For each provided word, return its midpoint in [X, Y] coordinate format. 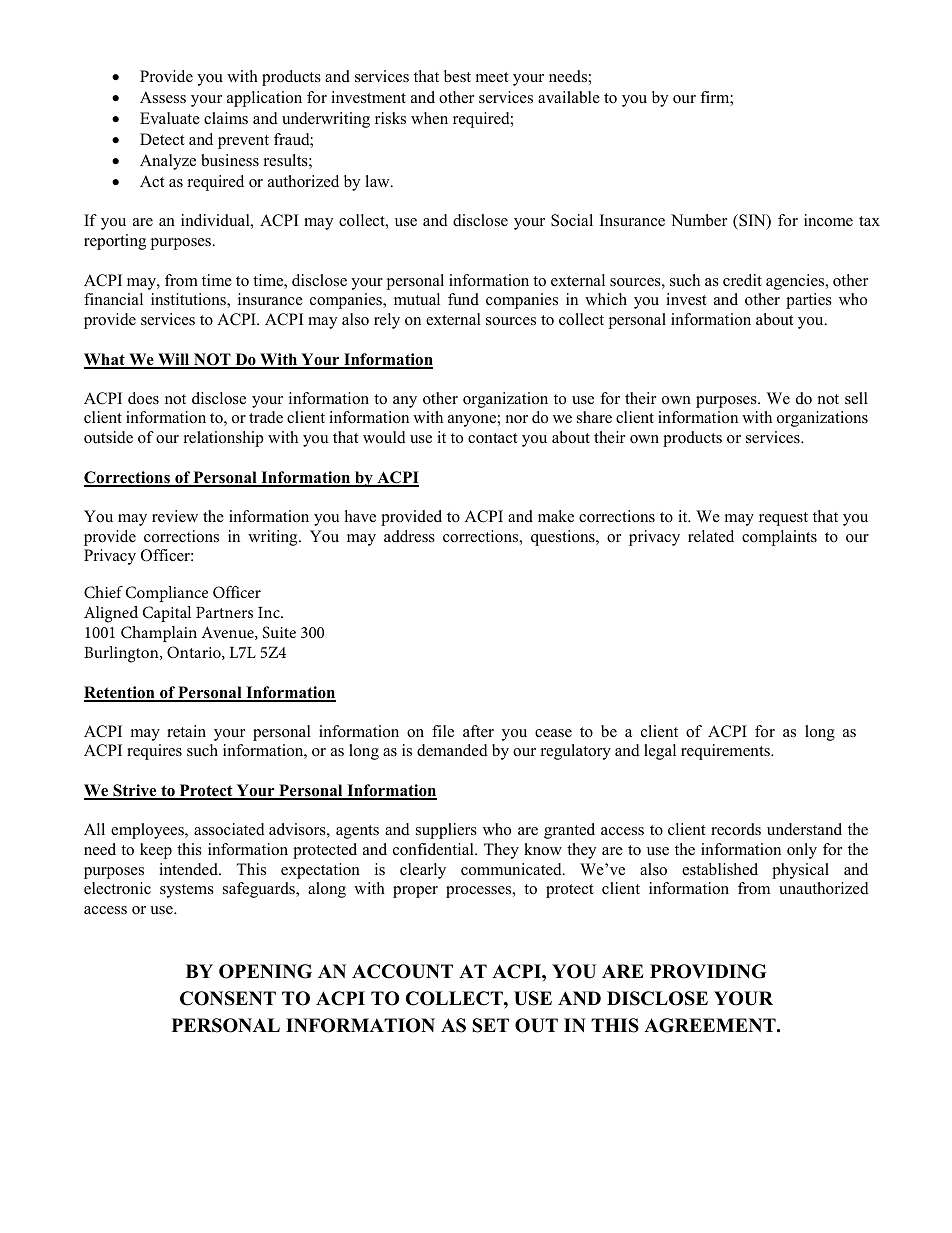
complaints [779, 538]
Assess [163, 97]
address [409, 536]
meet [492, 77]
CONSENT [228, 998]
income [828, 220]
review [175, 516]
